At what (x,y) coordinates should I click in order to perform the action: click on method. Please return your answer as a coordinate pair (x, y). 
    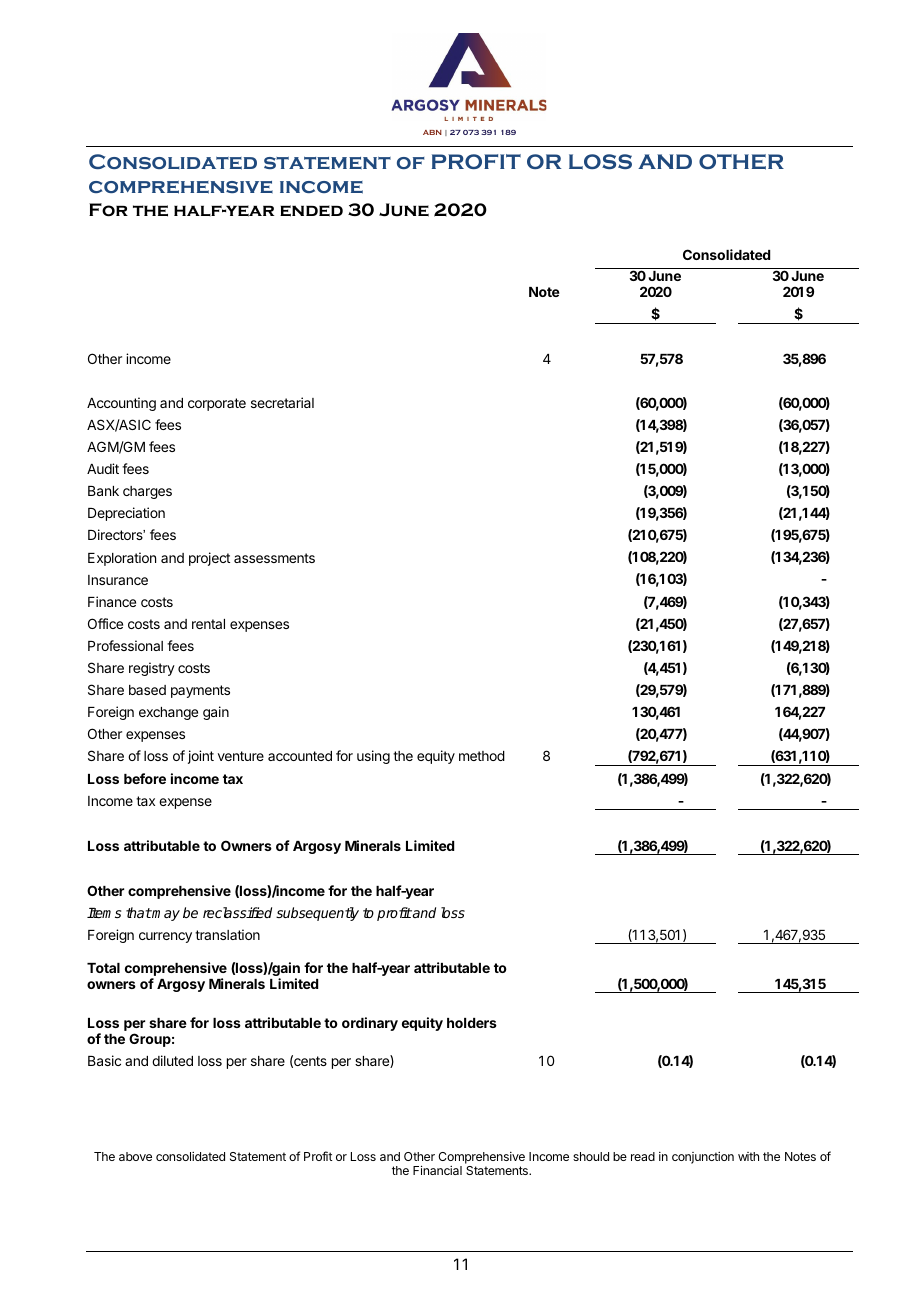
    Looking at the image, I should click on (482, 756).
